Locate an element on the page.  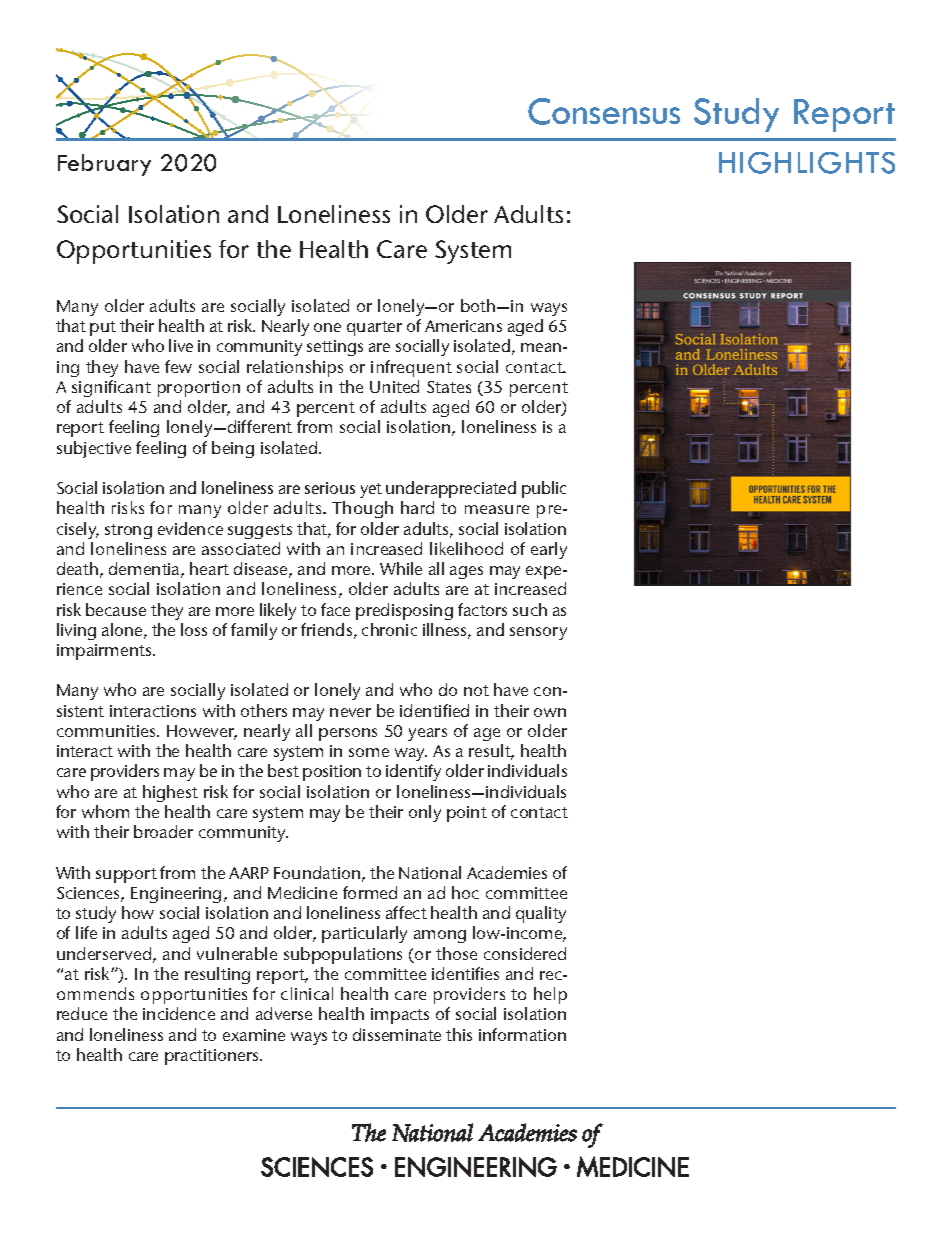
this is located at coordinates (459, 1034).
